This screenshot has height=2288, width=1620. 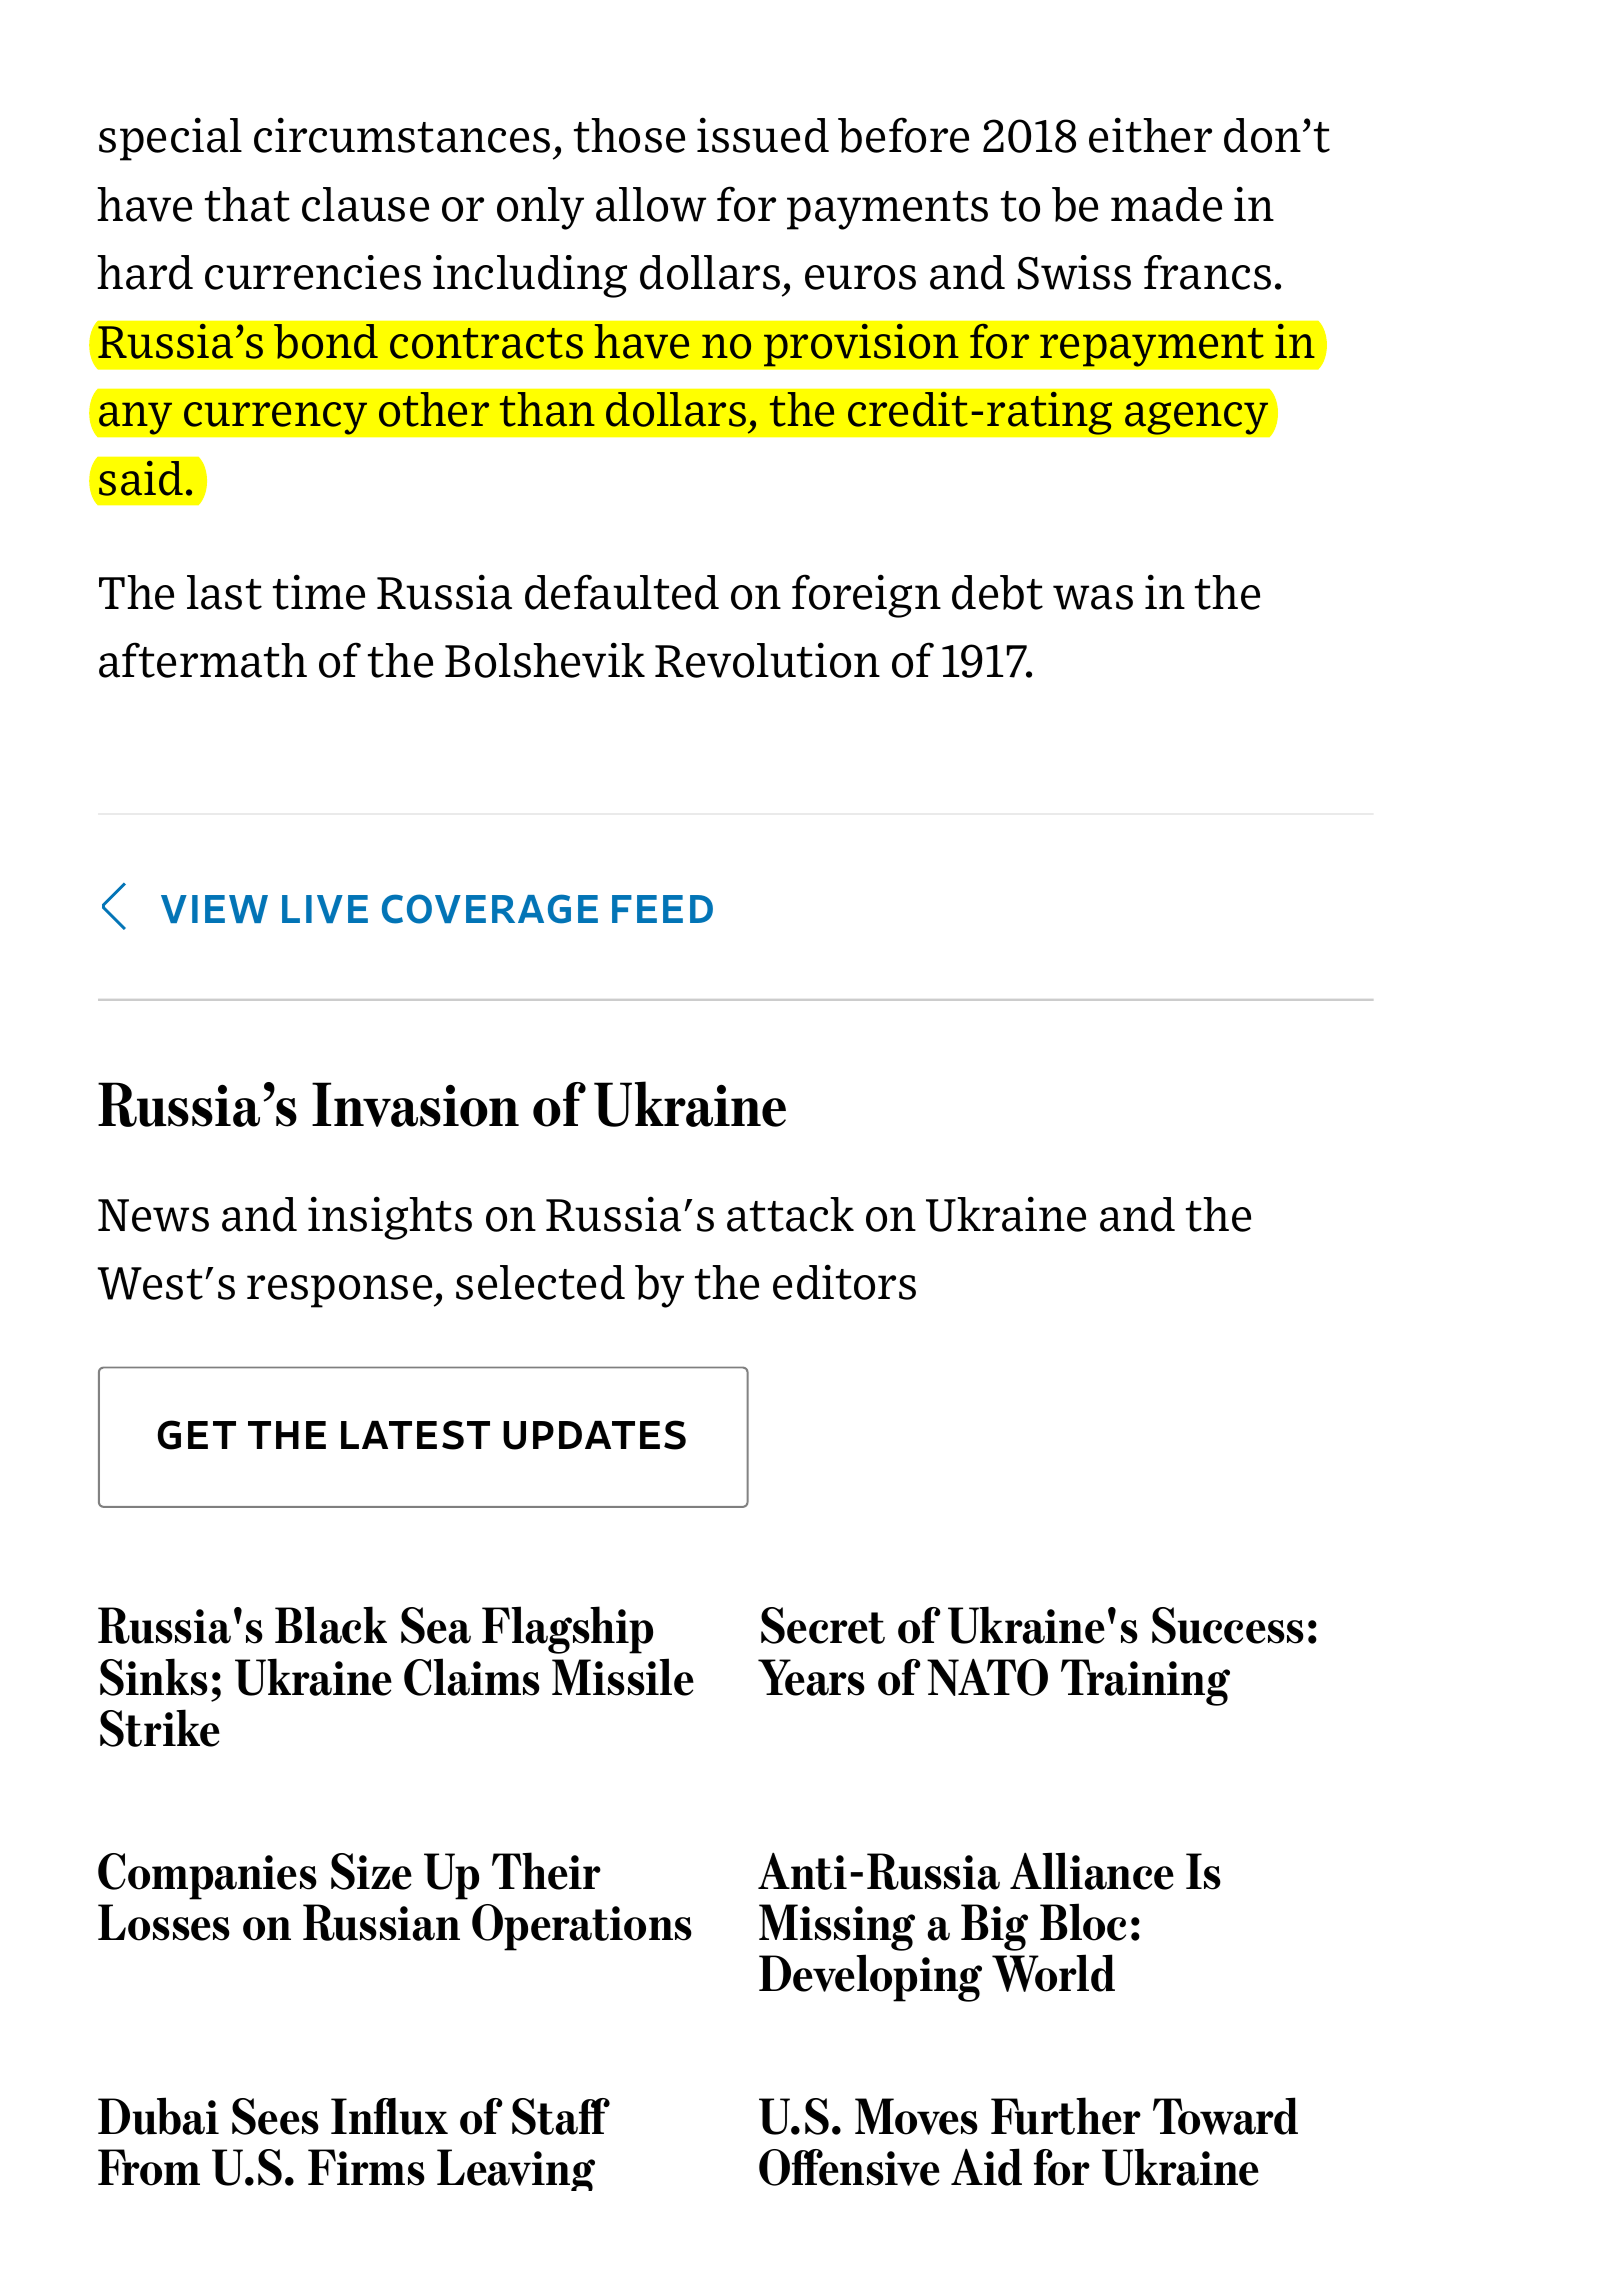 I want to click on Further, so click(x=1066, y=2116).
